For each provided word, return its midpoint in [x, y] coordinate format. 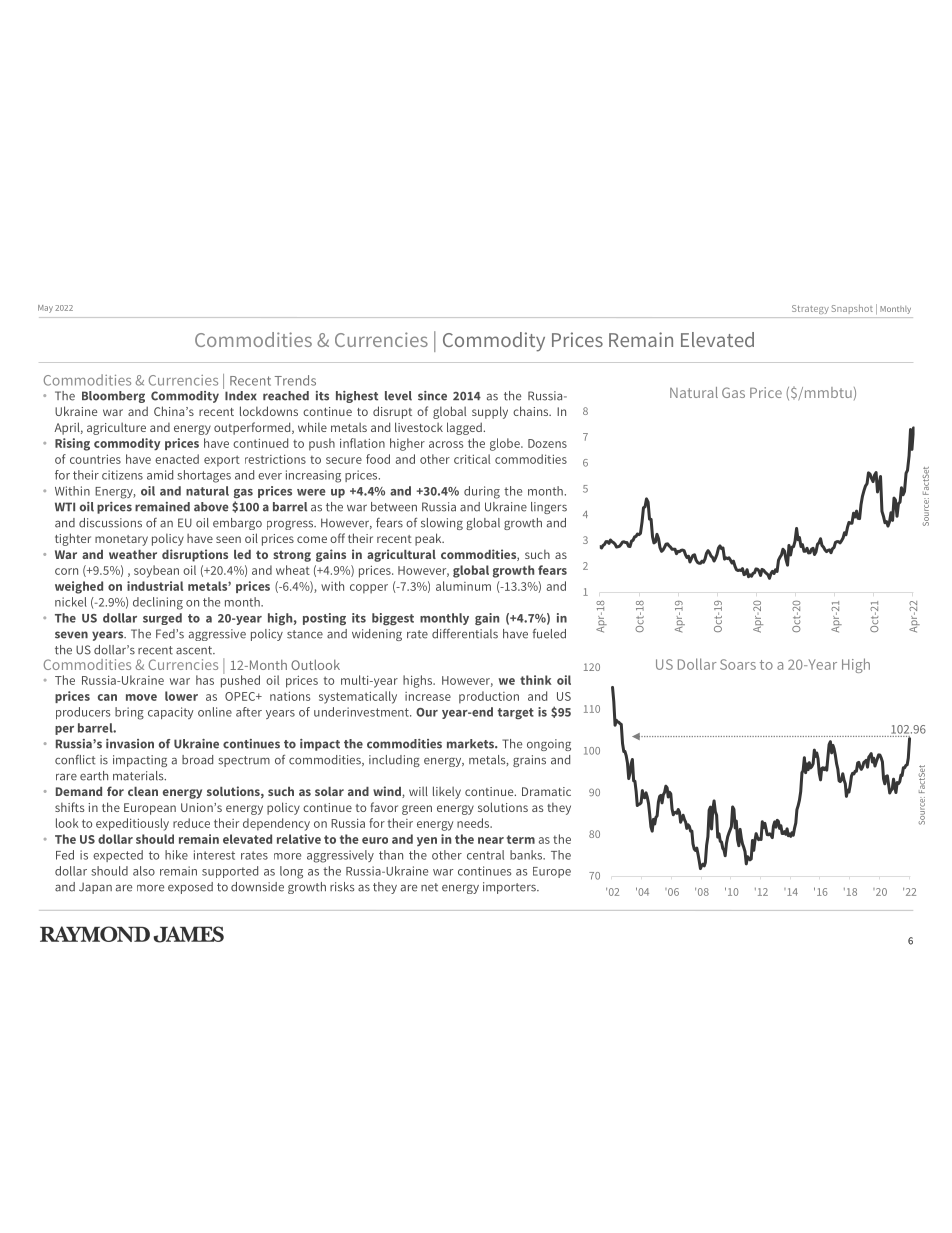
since [432, 396]
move [141, 697]
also [144, 871]
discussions [110, 523]
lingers [549, 508]
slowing [442, 524]
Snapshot [852, 309]
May [45, 309]
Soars [738, 664]
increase [428, 696]
